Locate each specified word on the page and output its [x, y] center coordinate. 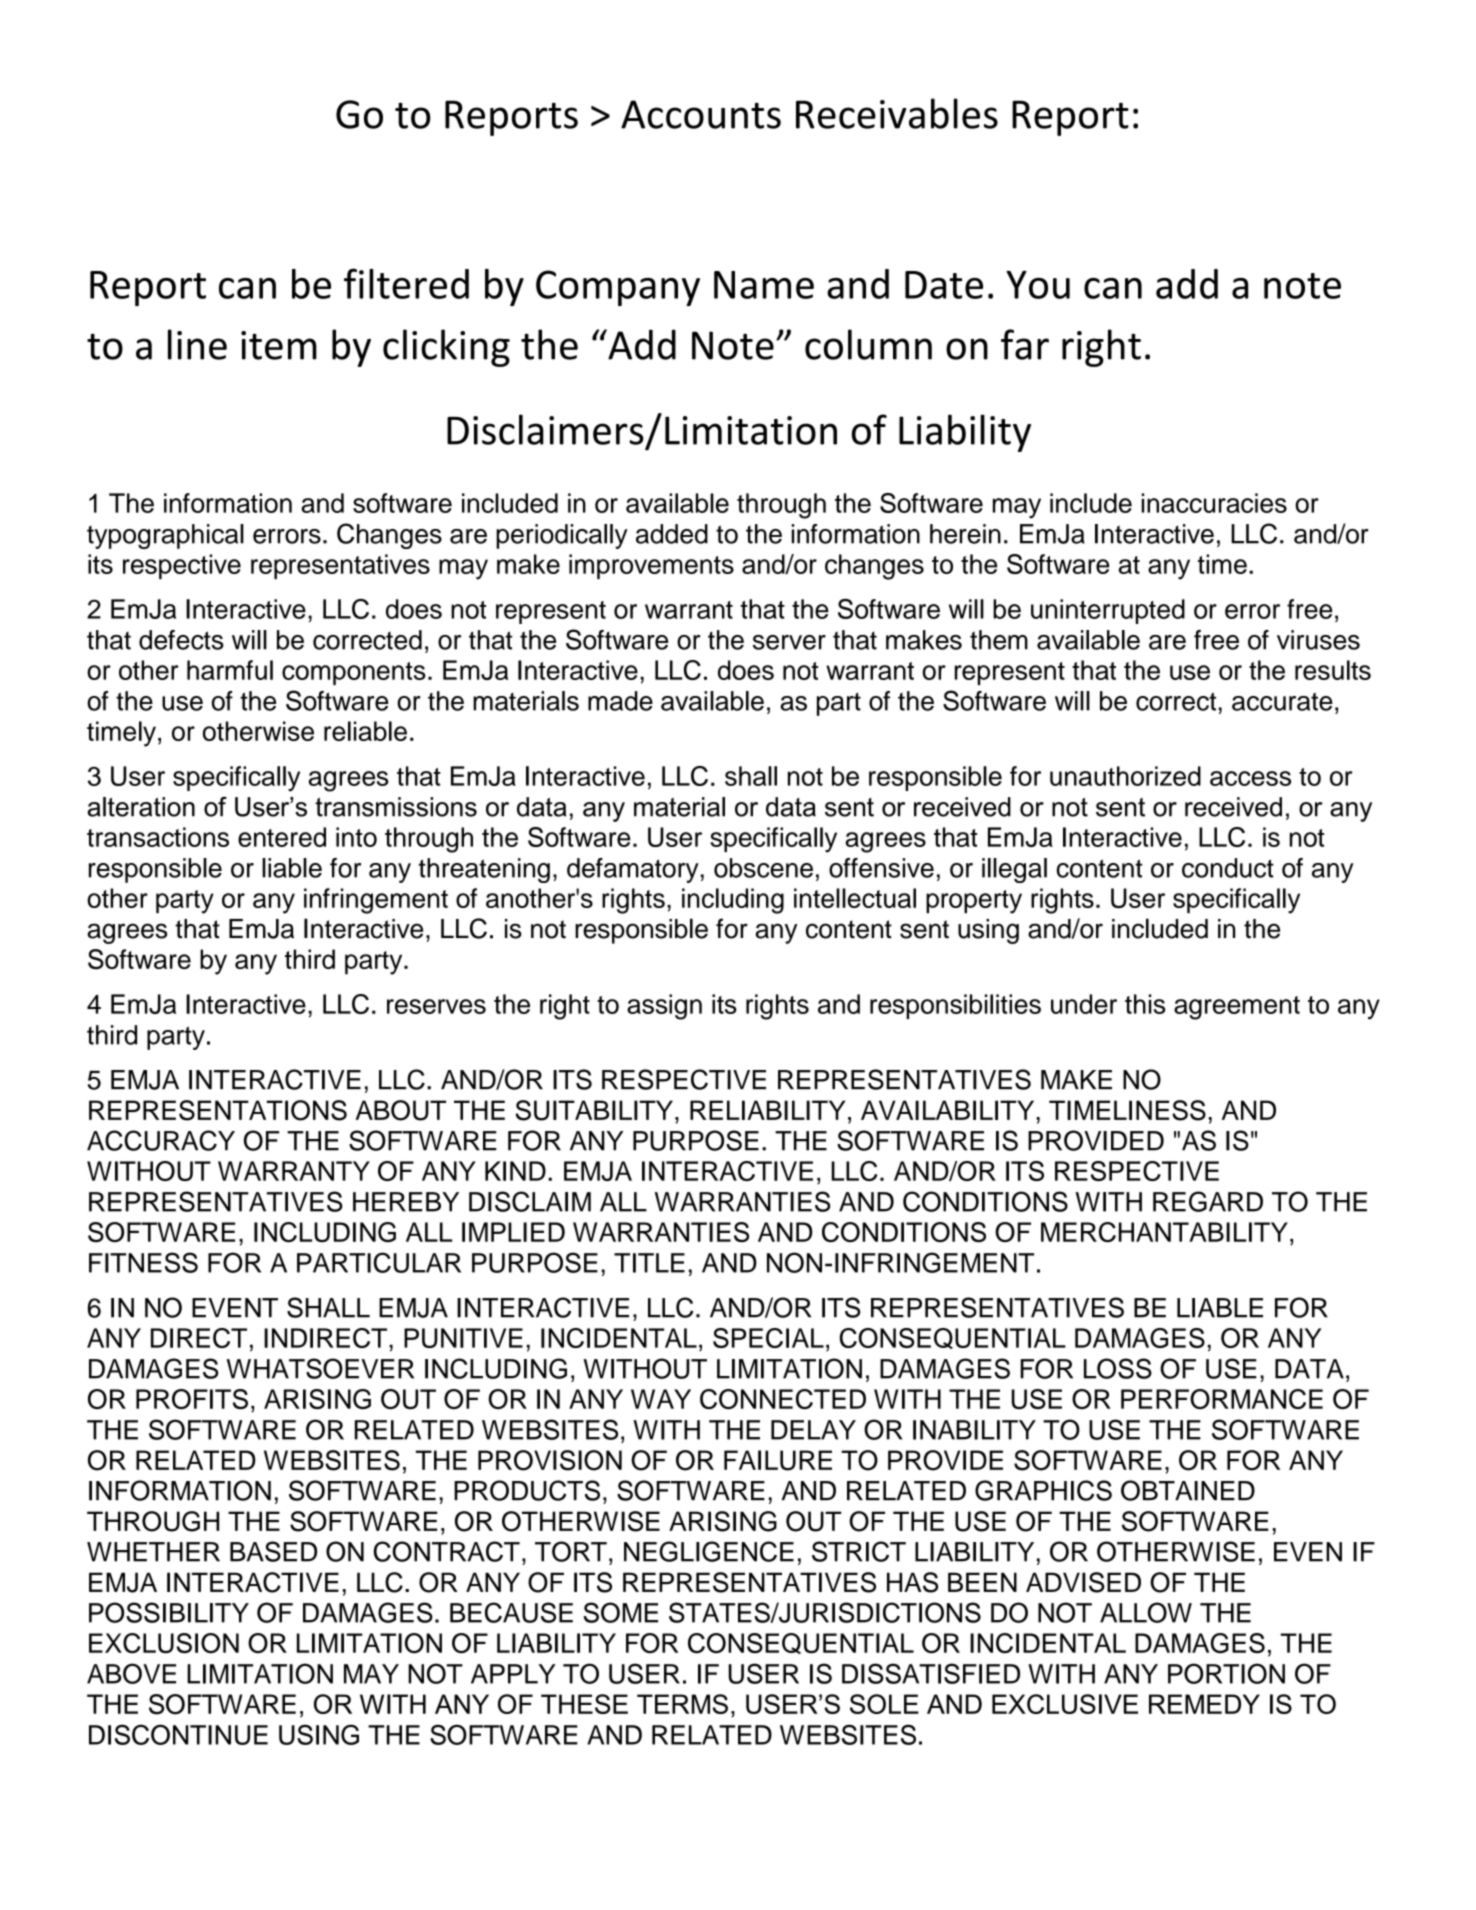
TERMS [682, 1704]
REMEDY [1204, 1704]
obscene [763, 868]
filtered [406, 283]
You [1038, 285]
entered [282, 837]
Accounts [701, 114]
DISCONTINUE [178, 1734]
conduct [1228, 868]
